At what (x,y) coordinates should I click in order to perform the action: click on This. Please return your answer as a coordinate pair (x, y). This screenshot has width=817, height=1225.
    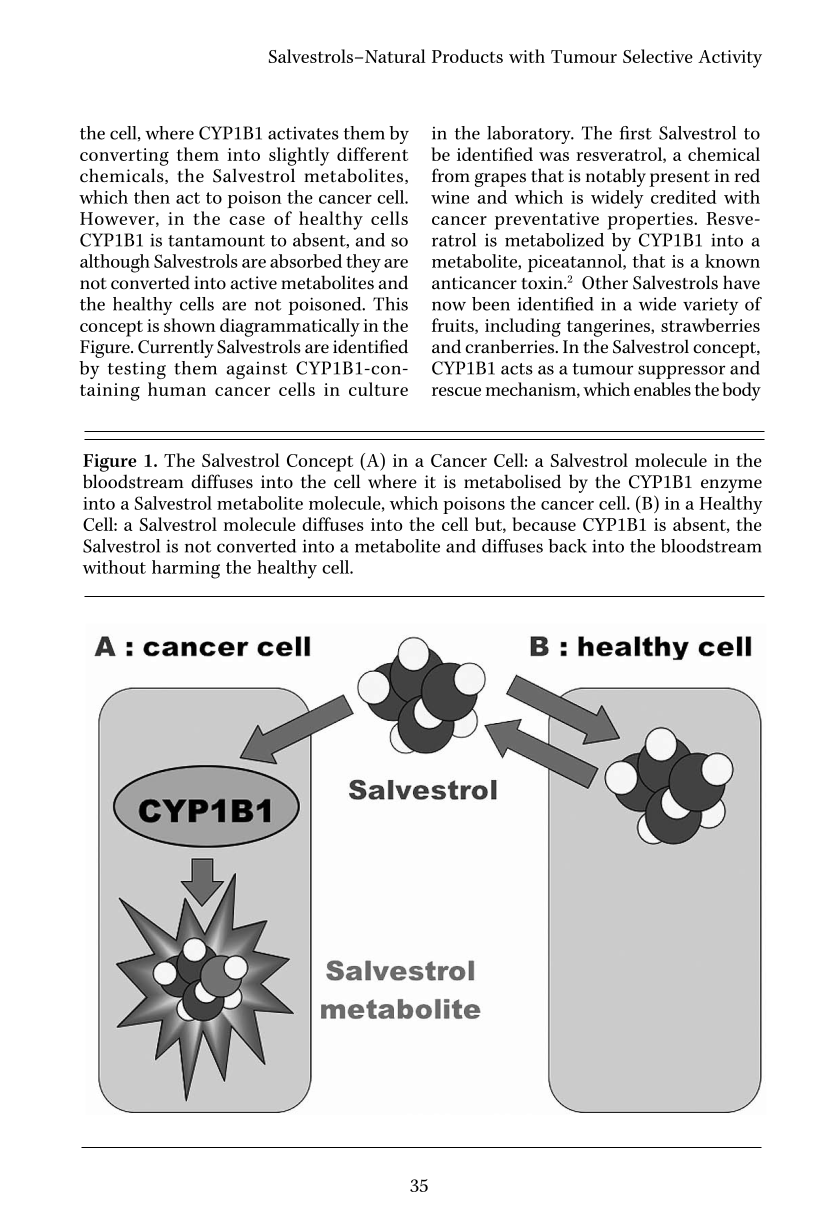
    Looking at the image, I should click on (390, 304).
